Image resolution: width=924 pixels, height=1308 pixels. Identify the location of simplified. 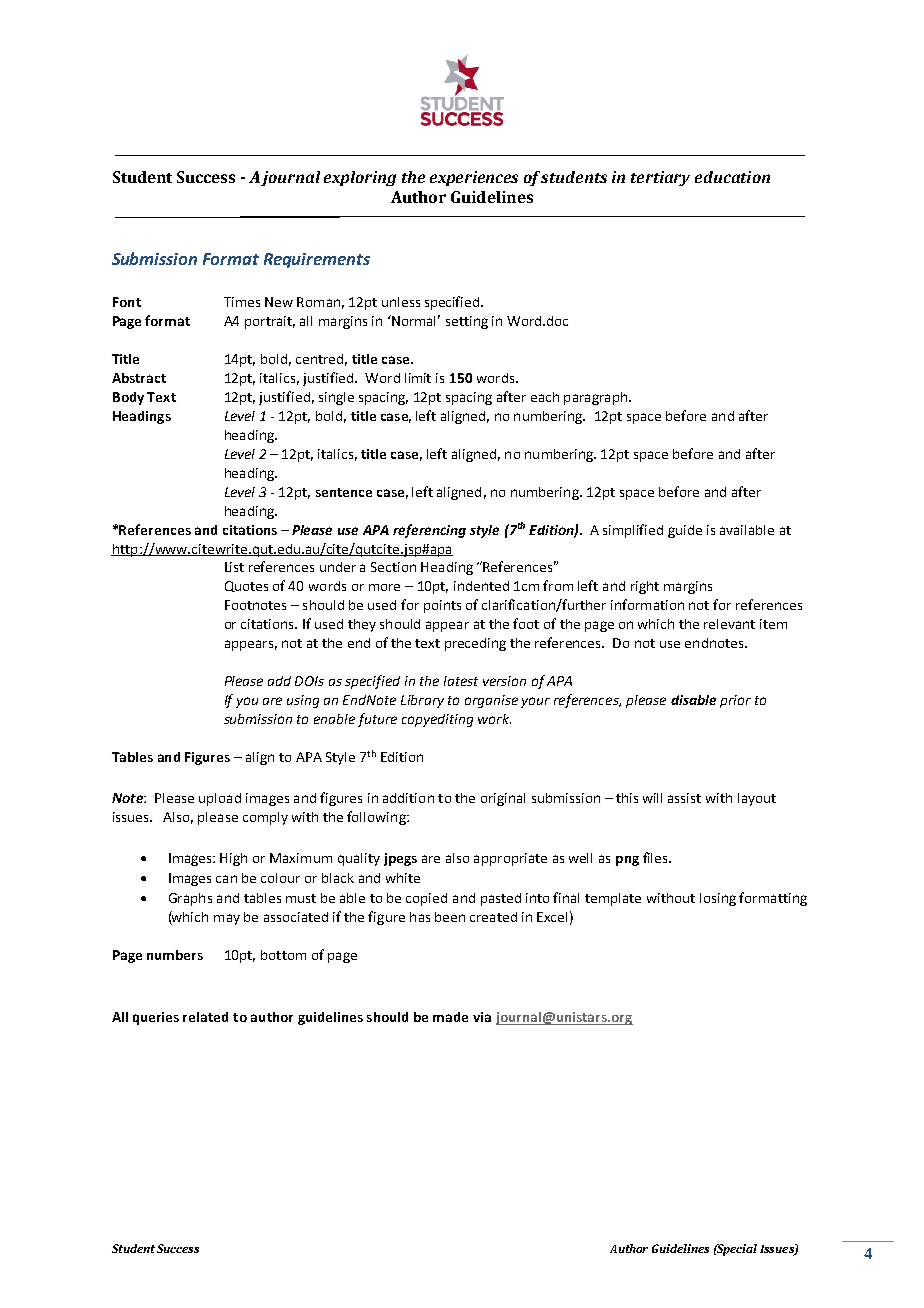
(633, 531).
